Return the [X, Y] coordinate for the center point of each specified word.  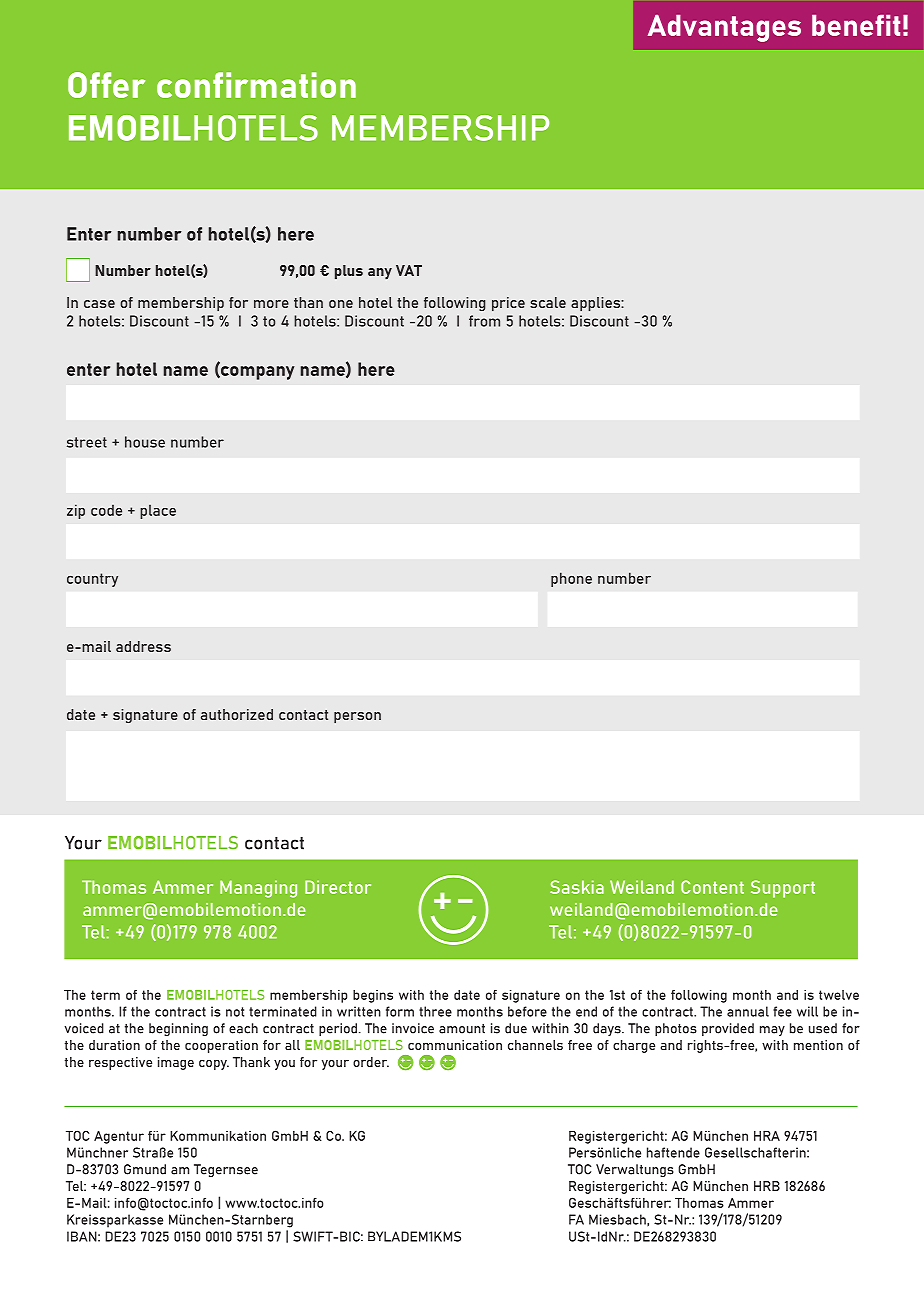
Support [783, 889]
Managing [258, 889]
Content [712, 887]
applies [596, 304]
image [176, 1063]
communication [455, 1045]
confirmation [256, 85]
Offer [106, 85]
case [99, 304]
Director [338, 887]
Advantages [724, 28]
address [143, 646]
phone [571, 579]
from [484, 321]
